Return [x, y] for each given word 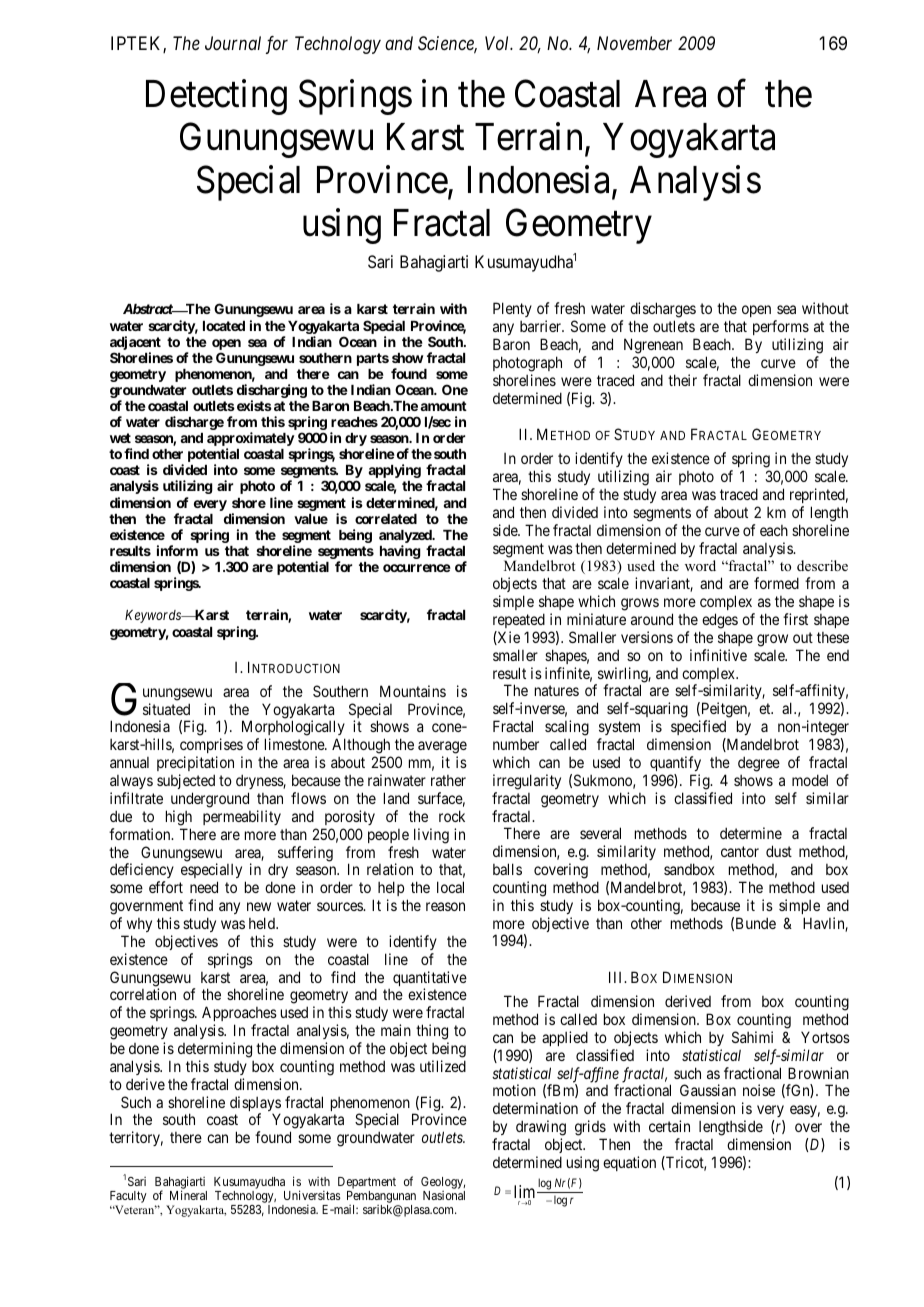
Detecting [216, 97]
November [634, 43]
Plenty [512, 309]
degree [759, 764]
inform [177, 550]
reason [445, 906]
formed [776, 583]
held [263, 923]
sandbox [689, 869]
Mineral [188, 1195]
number [516, 744]
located [224, 326]
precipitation [195, 765]
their [682, 380]
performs [781, 329]
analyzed [406, 536]
